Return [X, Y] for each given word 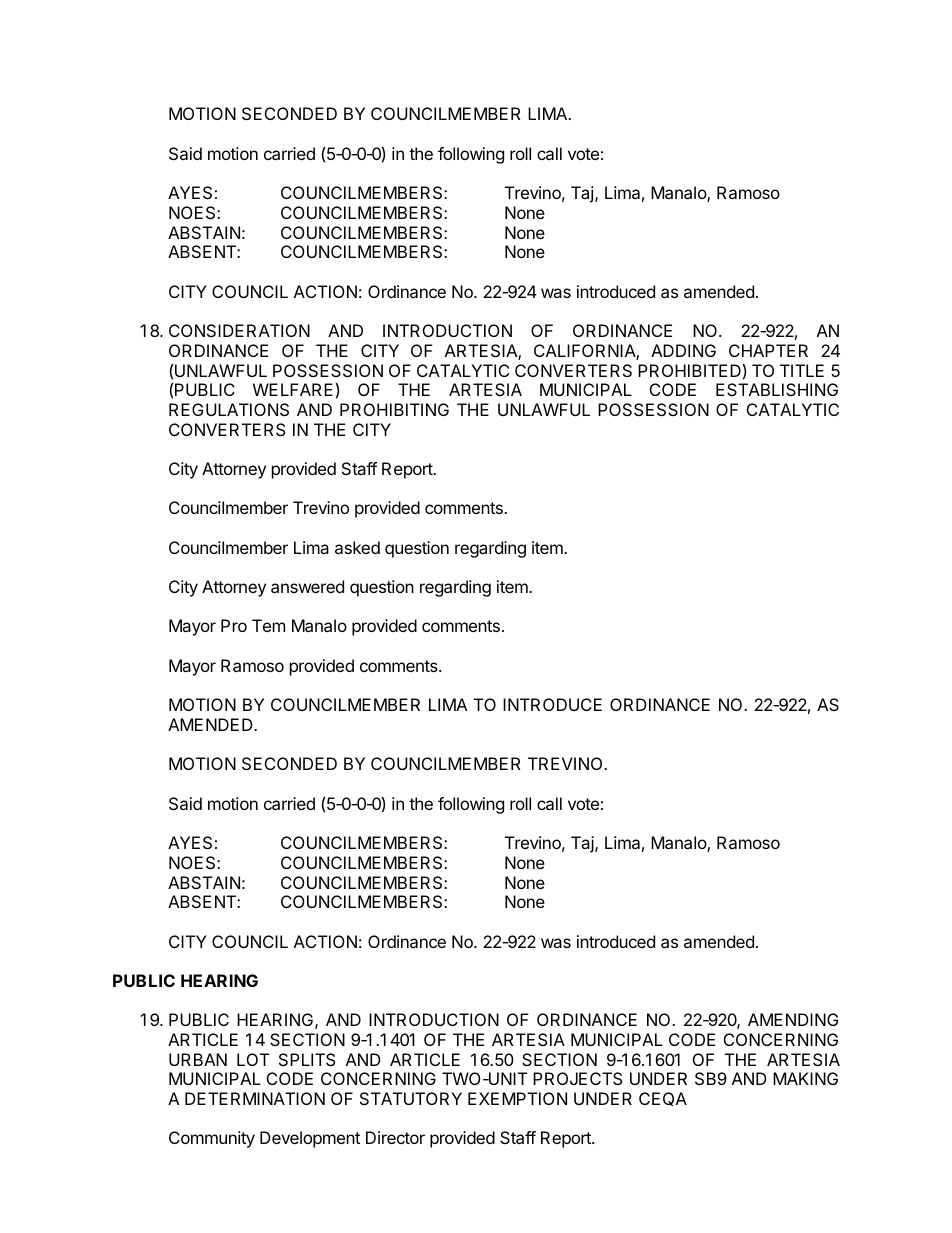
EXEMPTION [517, 1098]
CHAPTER [768, 350]
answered [307, 586]
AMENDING [793, 1019]
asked [357, 547]
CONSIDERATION [239, 330]
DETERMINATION [255, 1098]
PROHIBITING [394, 409]
